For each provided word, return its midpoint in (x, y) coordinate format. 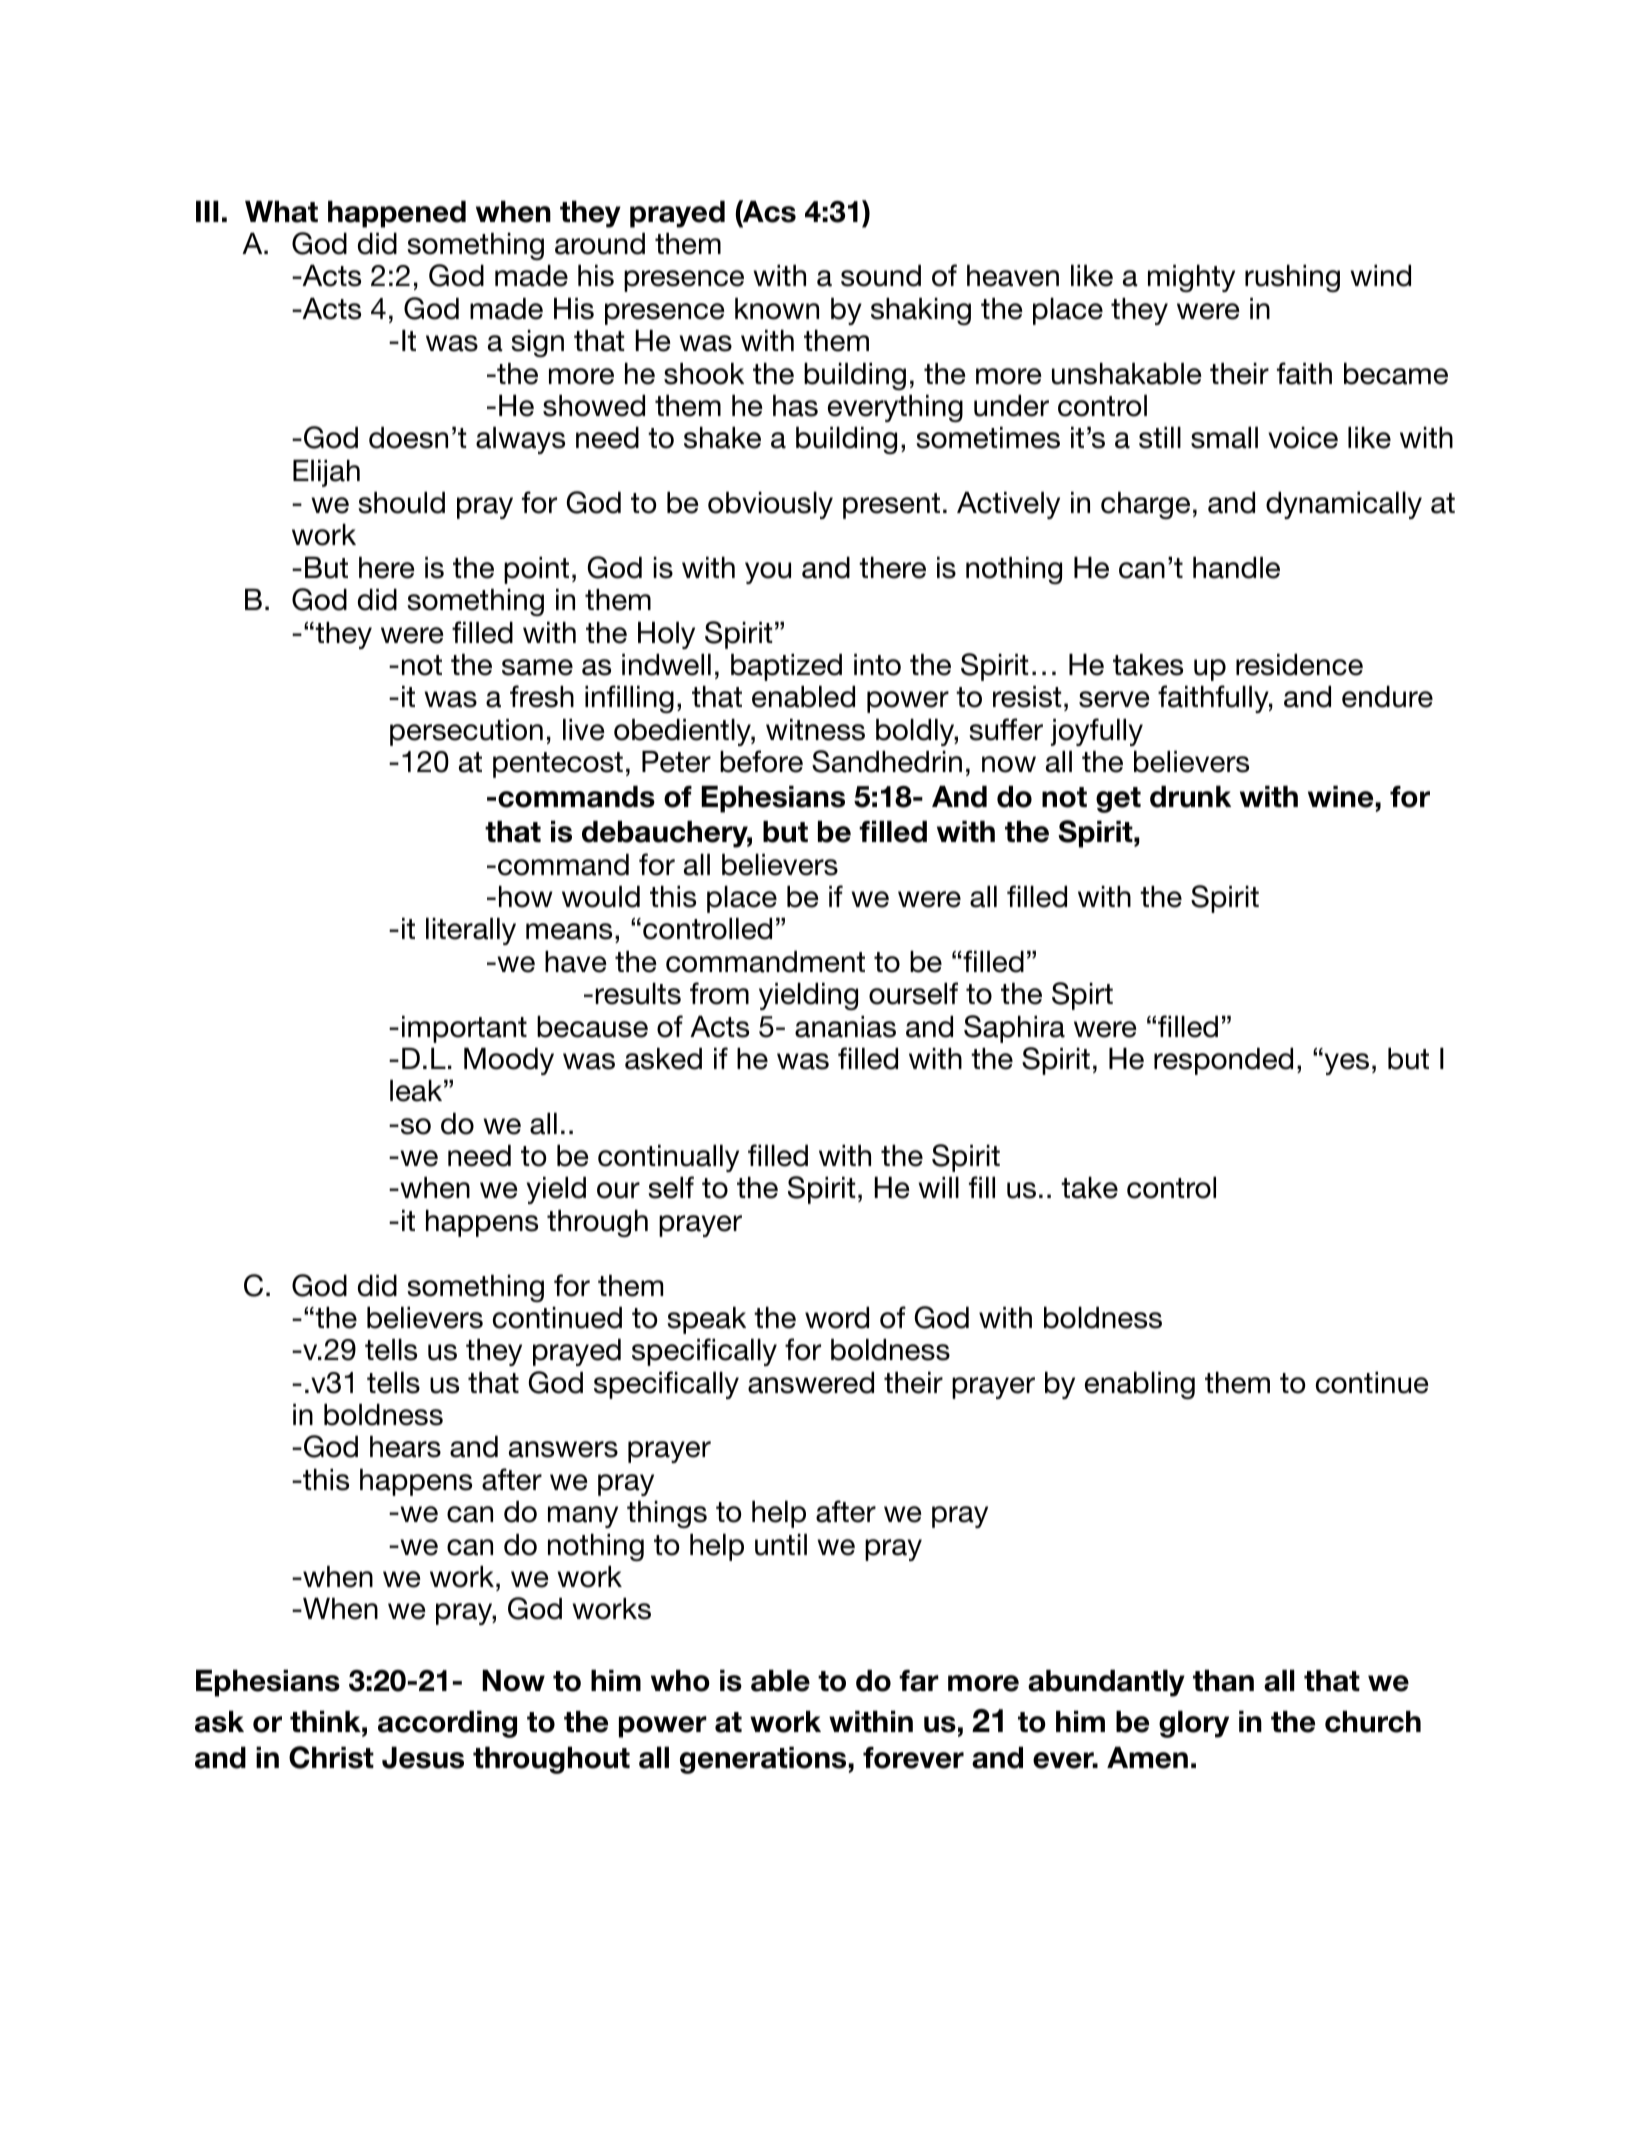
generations (763, 1760)
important (464, 1029)
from (719, 993)
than (1223, 1681)
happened (397, 214)
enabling (1140, 1385)
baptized (786, 667)
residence (1299, 665)
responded (1223, 1061)
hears (405, 1447)
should (401, 503)
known (777, 309)
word (837, 1318)
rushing (1292, 278)
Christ (331, 1757)
